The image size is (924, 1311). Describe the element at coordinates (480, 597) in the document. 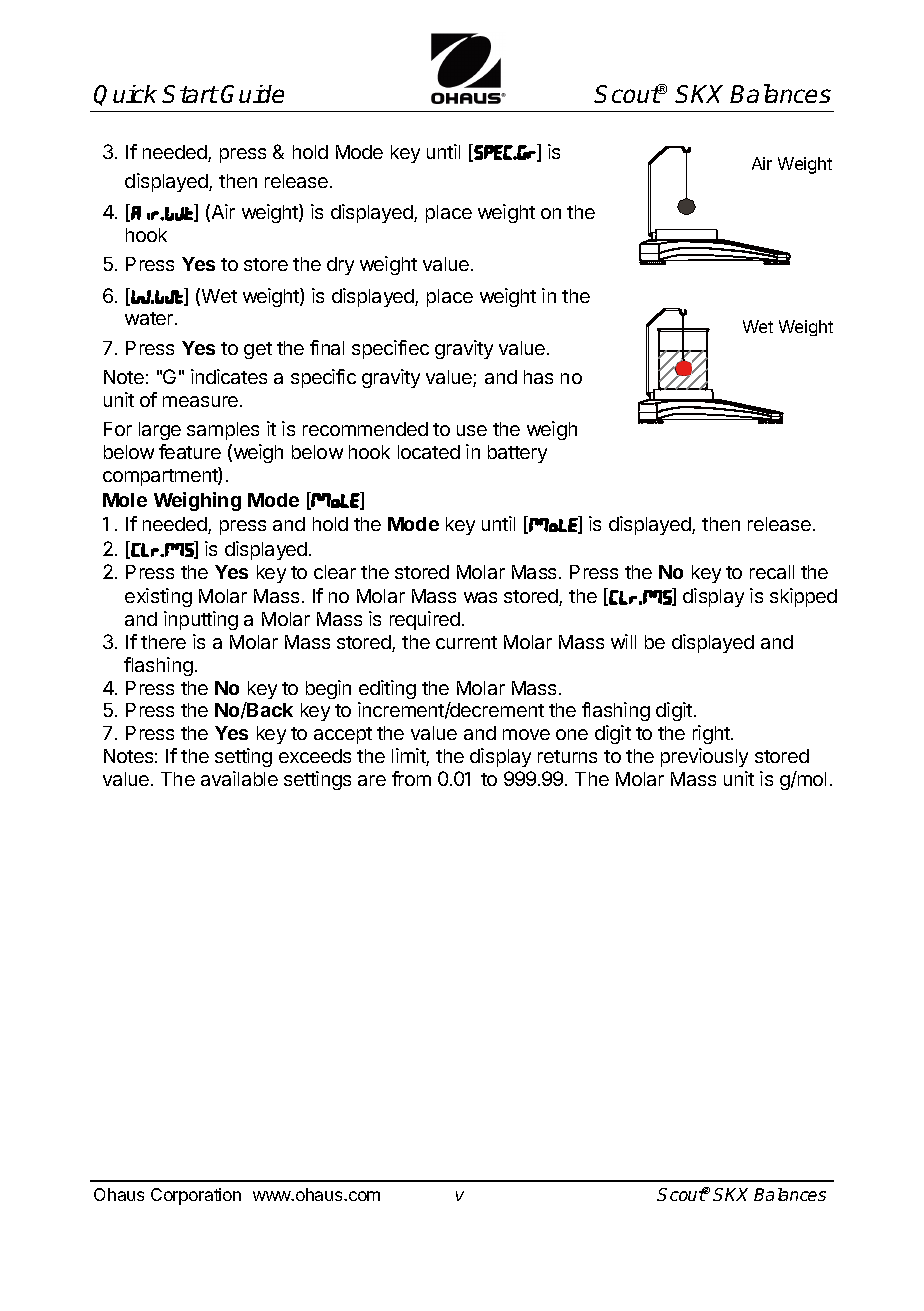

I see `was` at that location.
